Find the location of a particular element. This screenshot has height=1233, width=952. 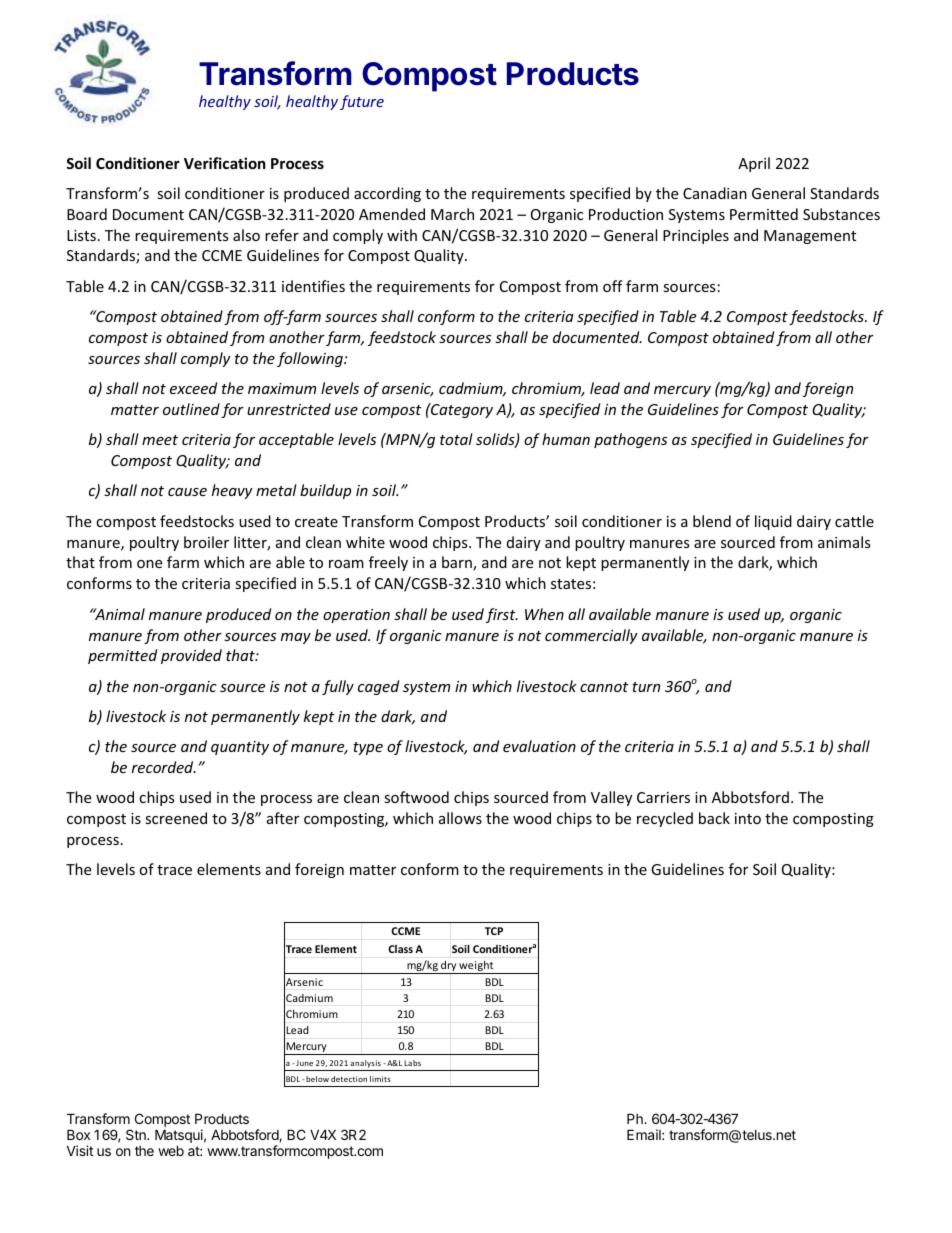

future is located at coordinates (362, 102).
